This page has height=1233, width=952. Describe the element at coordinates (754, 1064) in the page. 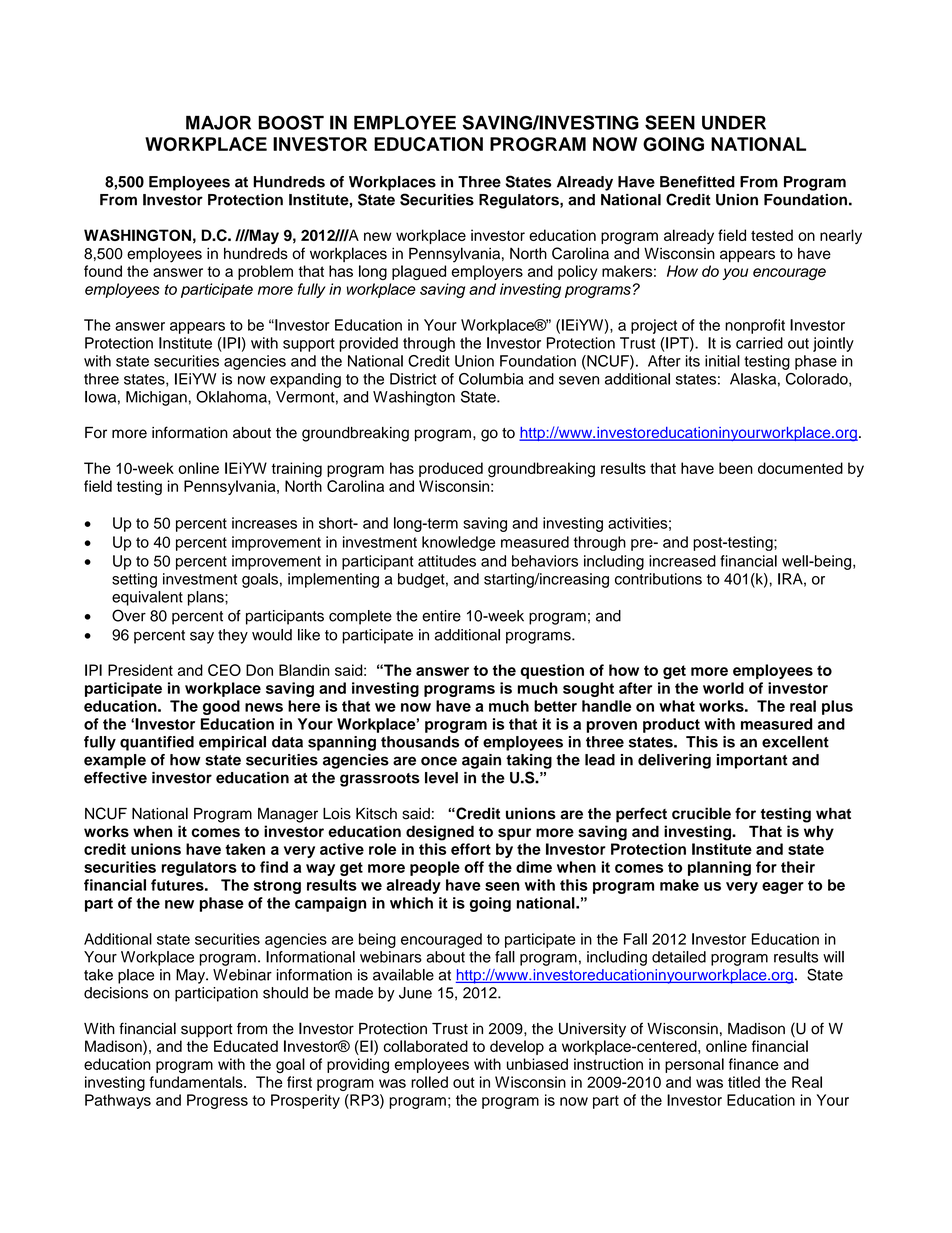

I see `finance` at that location.
